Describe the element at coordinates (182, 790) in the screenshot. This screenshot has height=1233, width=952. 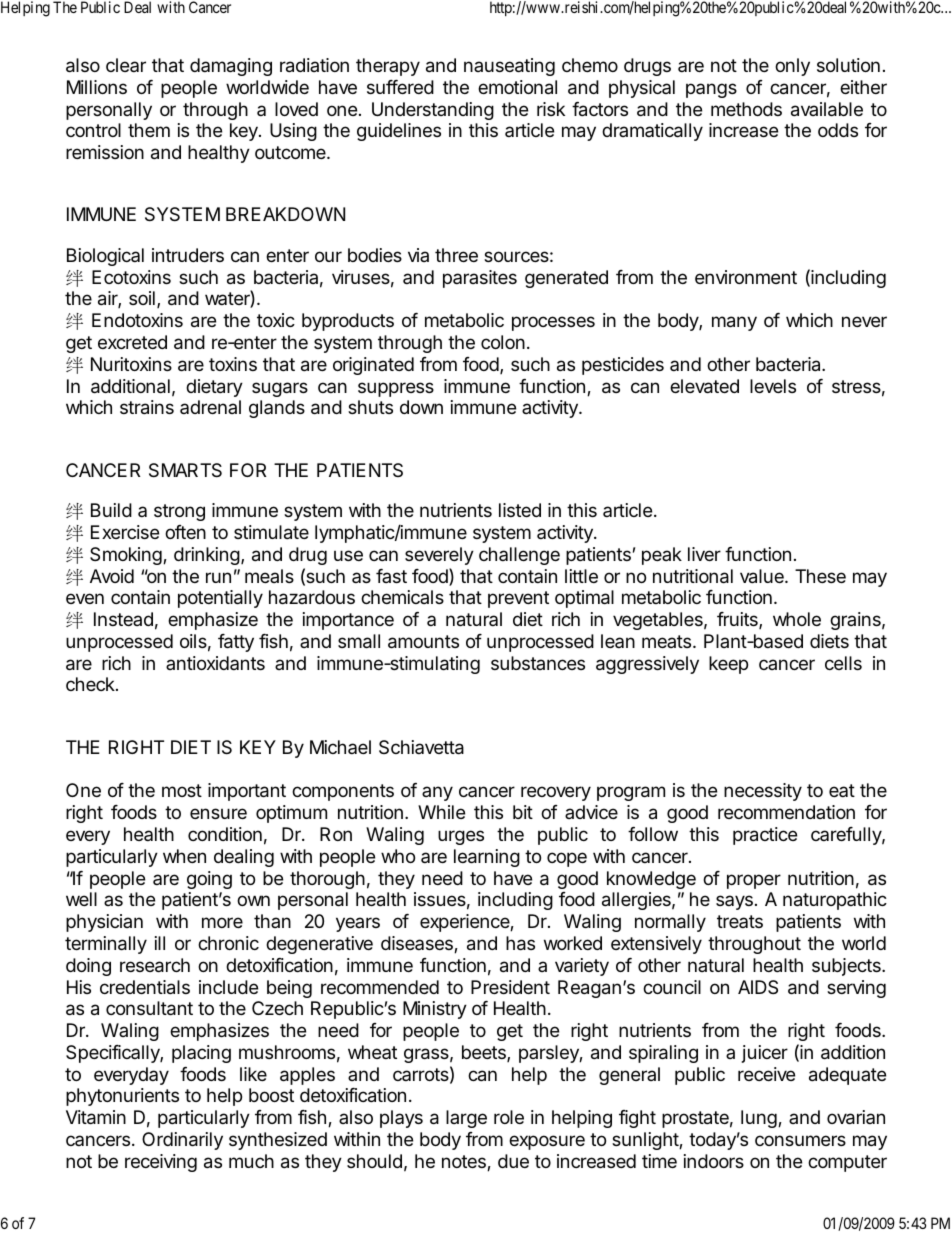
I see `most` at that location.
